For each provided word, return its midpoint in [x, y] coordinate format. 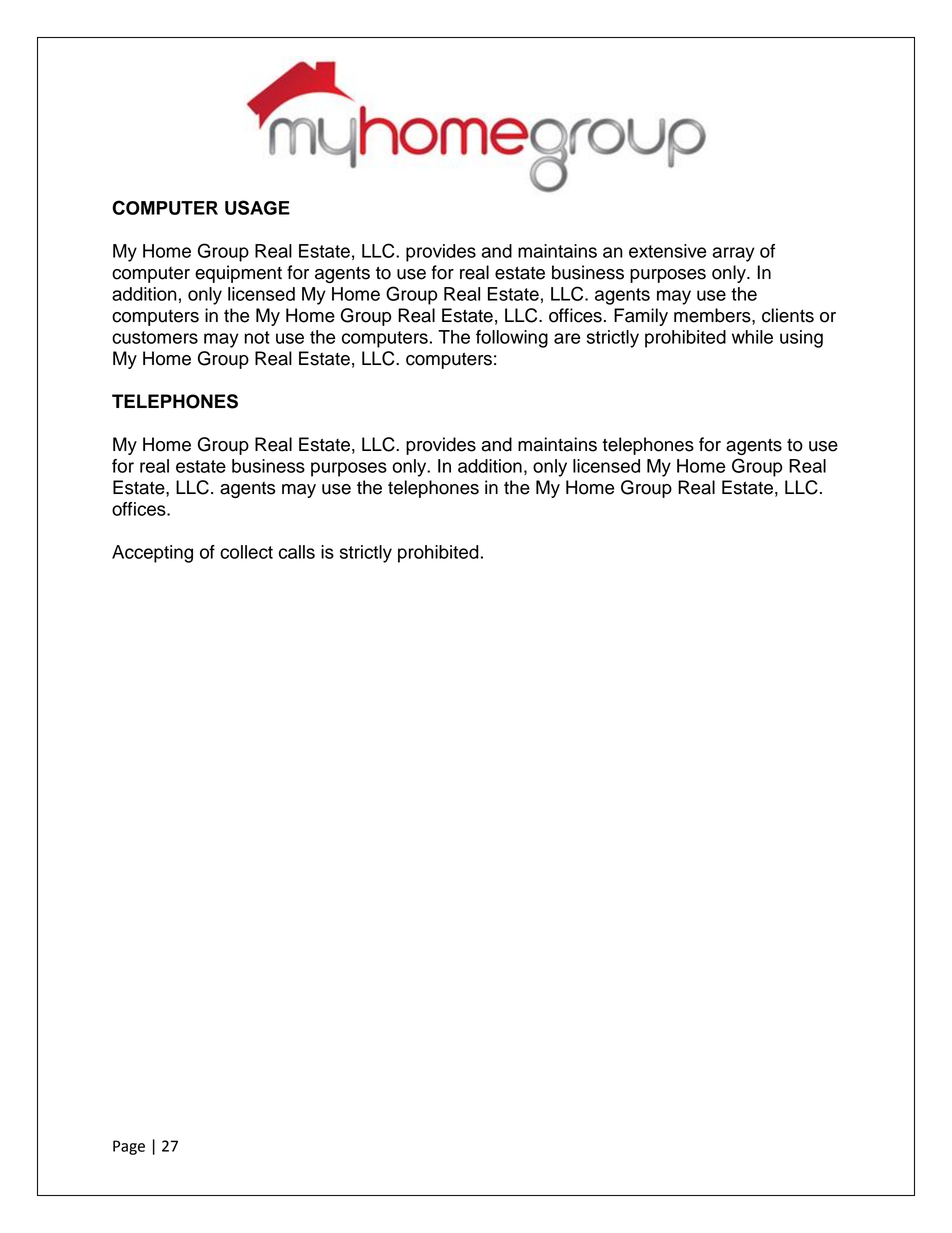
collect [246, 552]
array [734, 254]
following [512, 339]
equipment [238, 274]
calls [297, 552]
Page [129, 1147]
